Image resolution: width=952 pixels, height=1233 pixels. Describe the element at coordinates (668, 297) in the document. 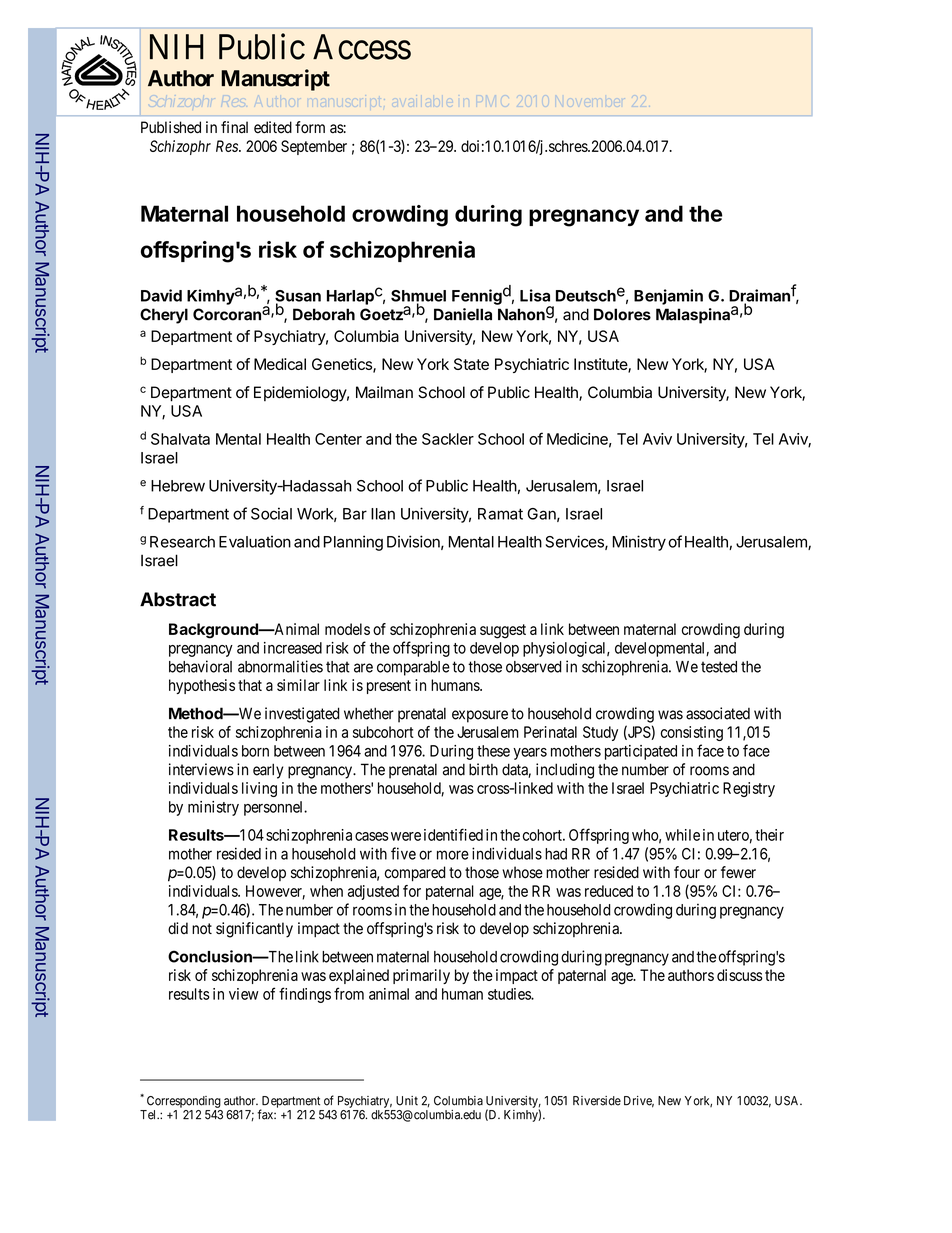

I see `Benjamin` at that location.
